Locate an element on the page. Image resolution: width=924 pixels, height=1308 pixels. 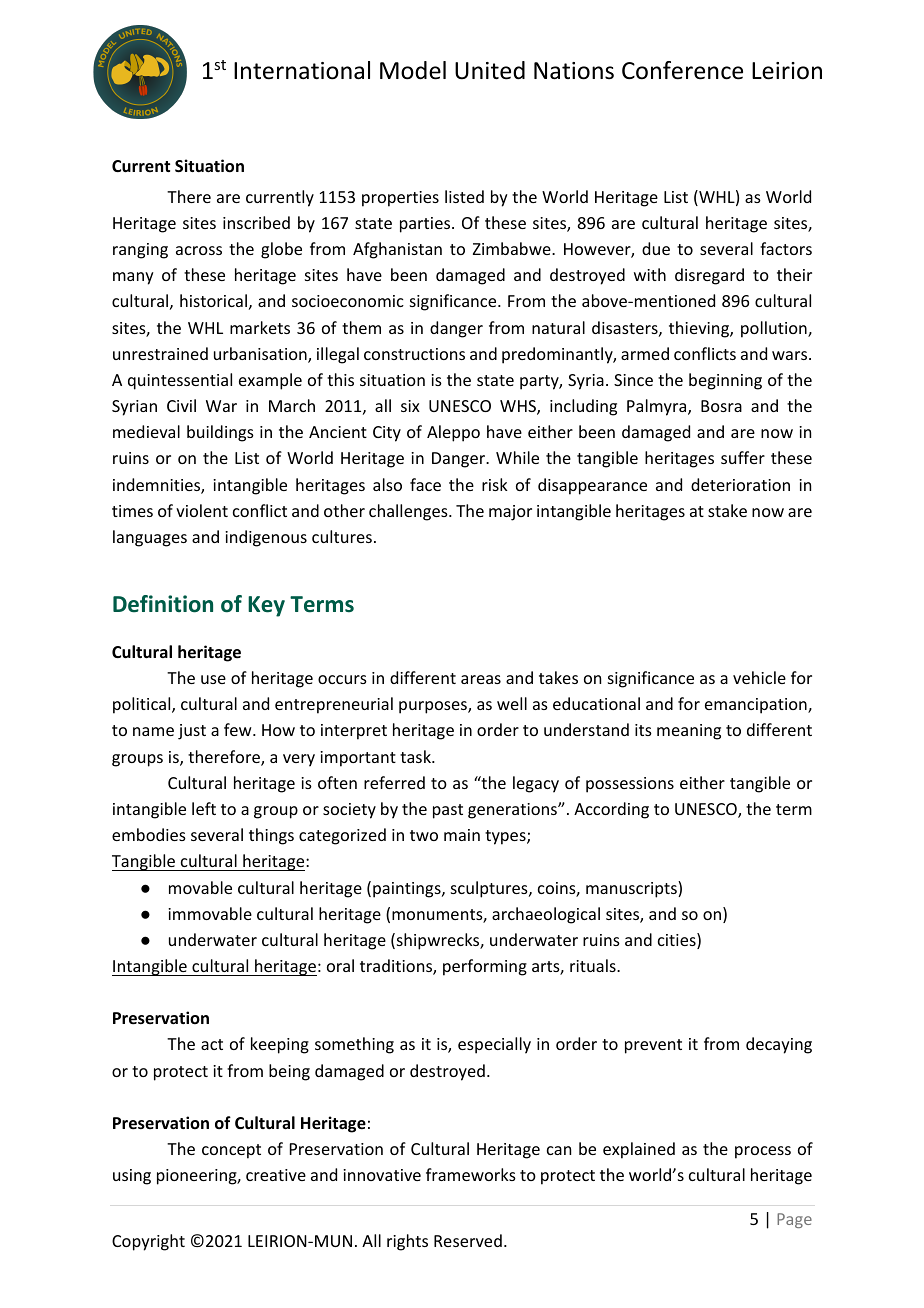
Conference is located at coordinates (682, 70).
